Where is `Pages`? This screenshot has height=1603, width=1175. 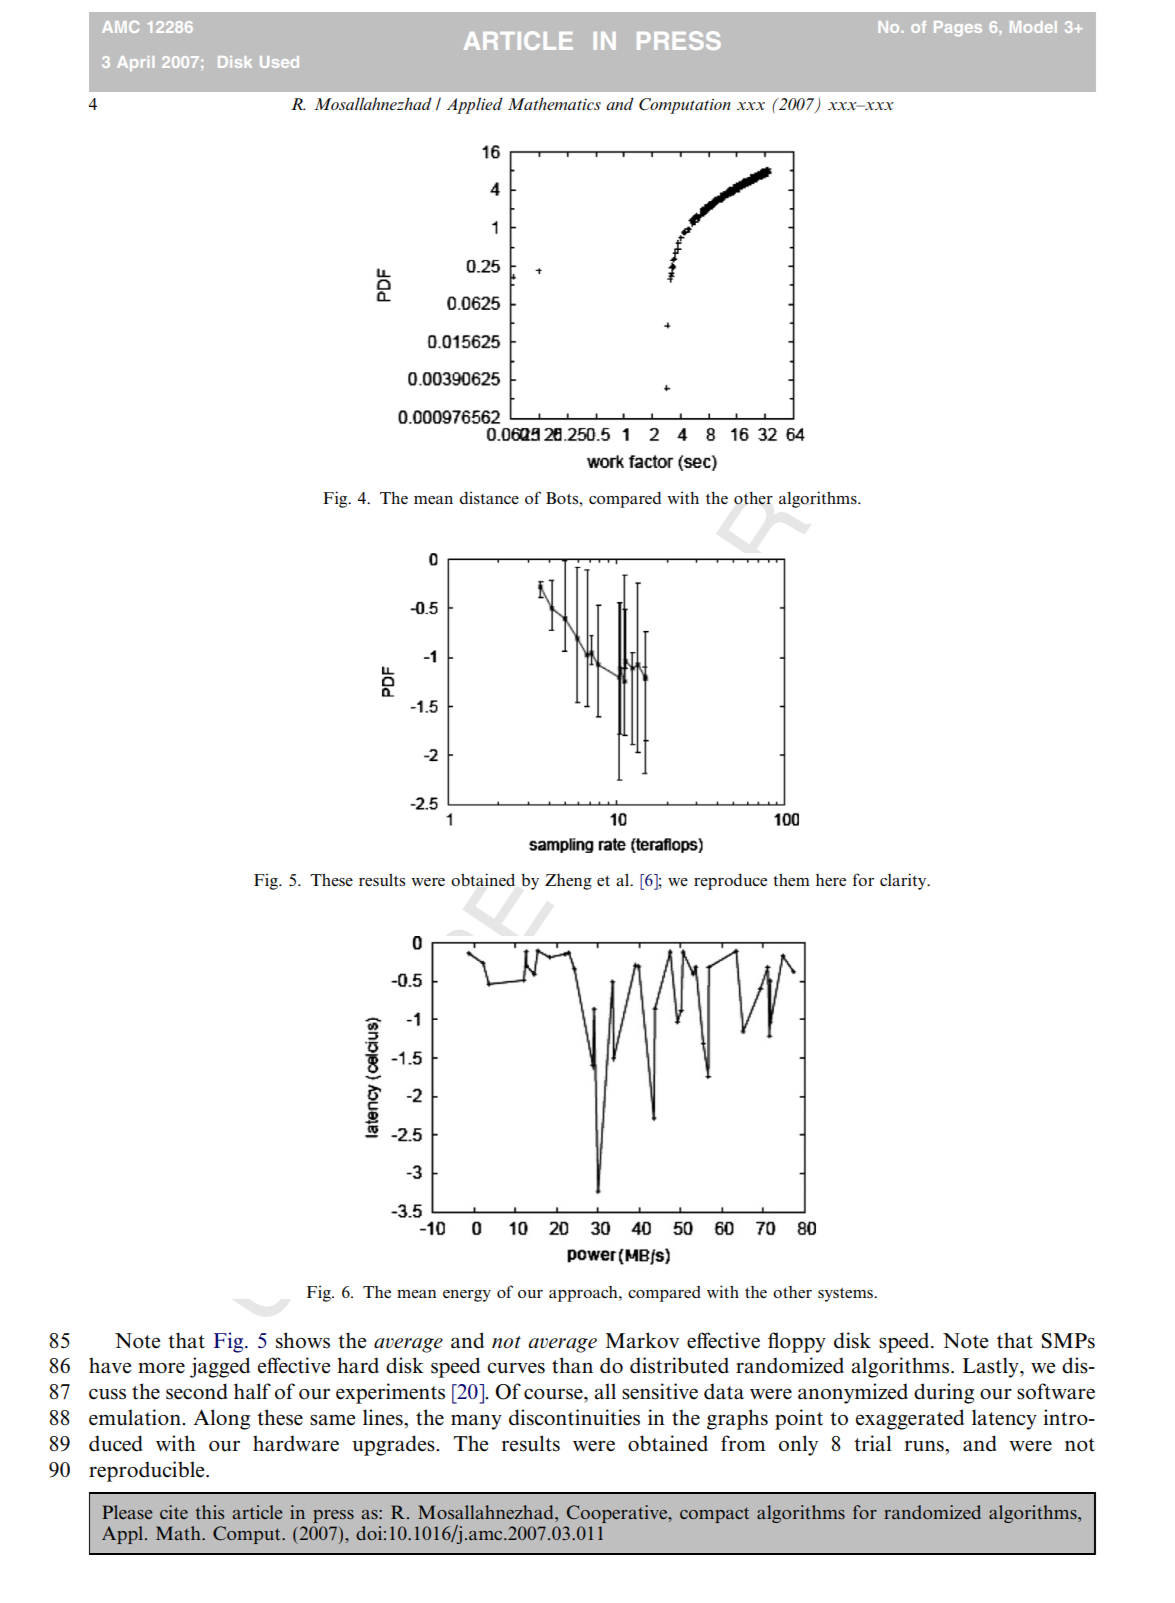 Pages is located at coordinates (958, 28).
